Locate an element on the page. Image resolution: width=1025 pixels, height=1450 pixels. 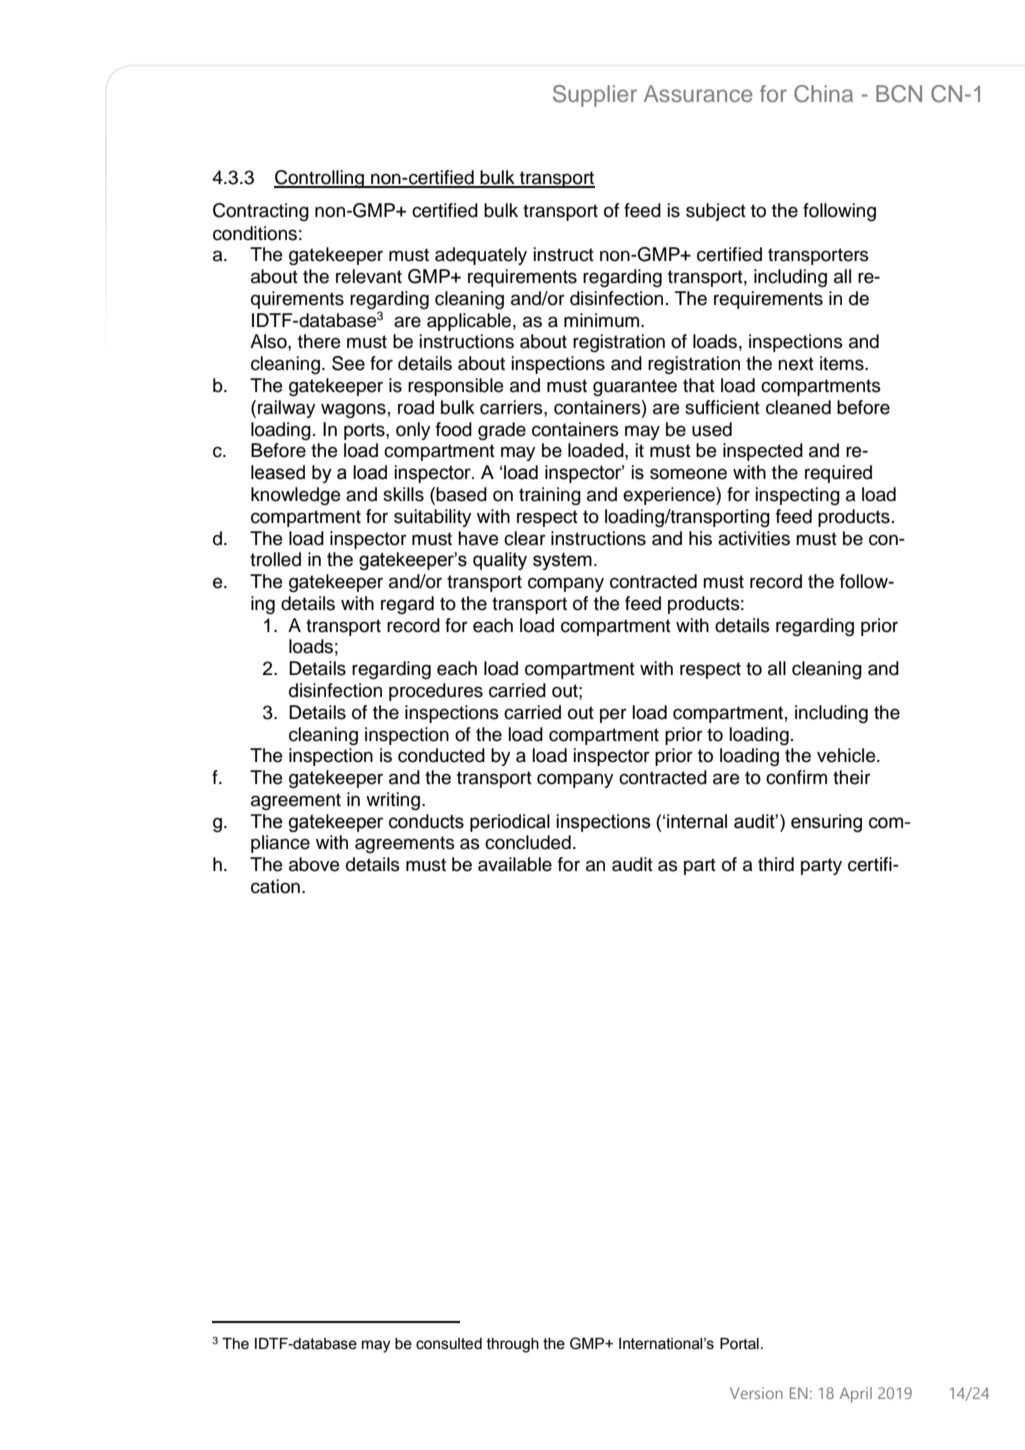
Supplier is located at coordinates (595, 96).
